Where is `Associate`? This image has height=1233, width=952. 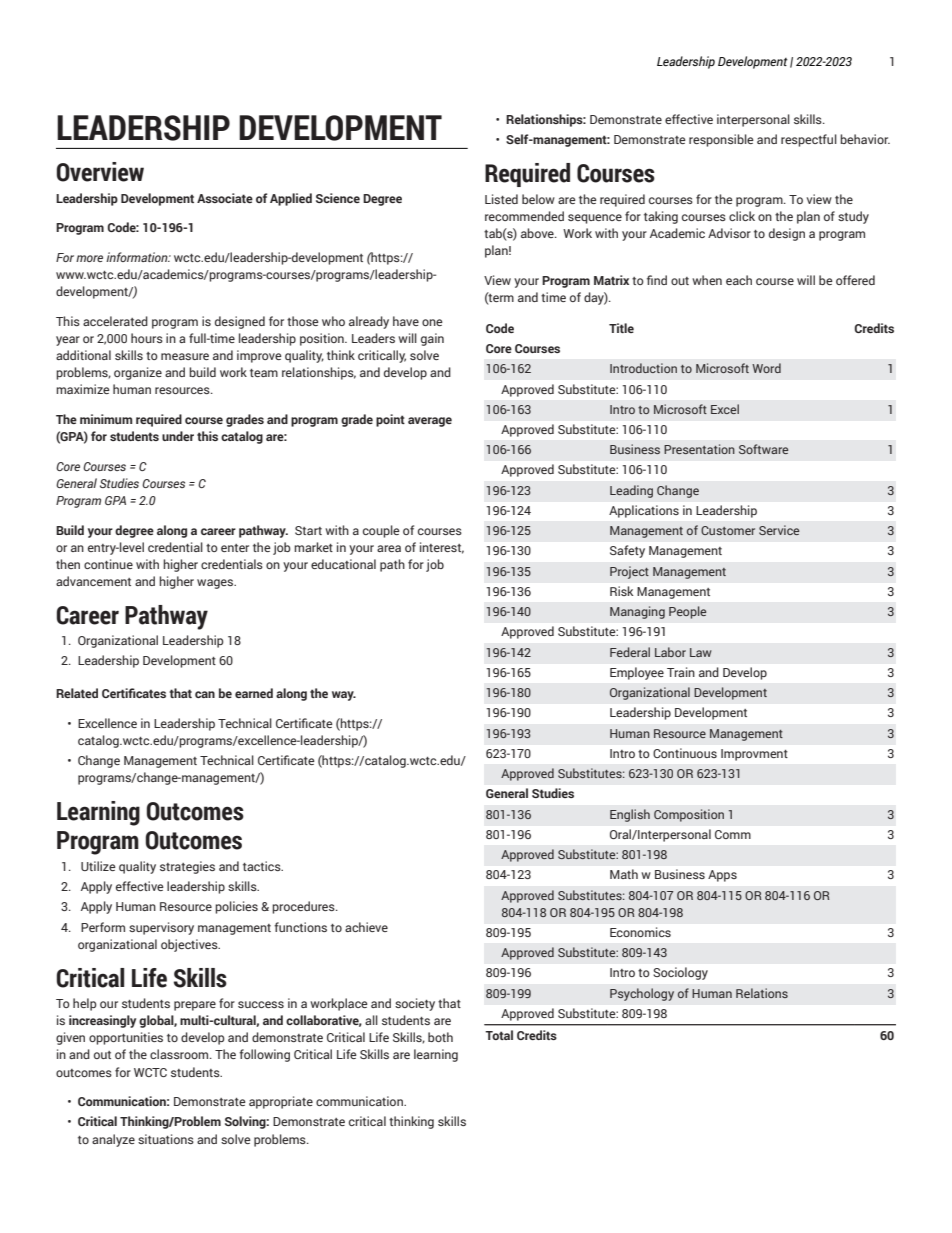 Associate is located at coordinates (225, 198).
